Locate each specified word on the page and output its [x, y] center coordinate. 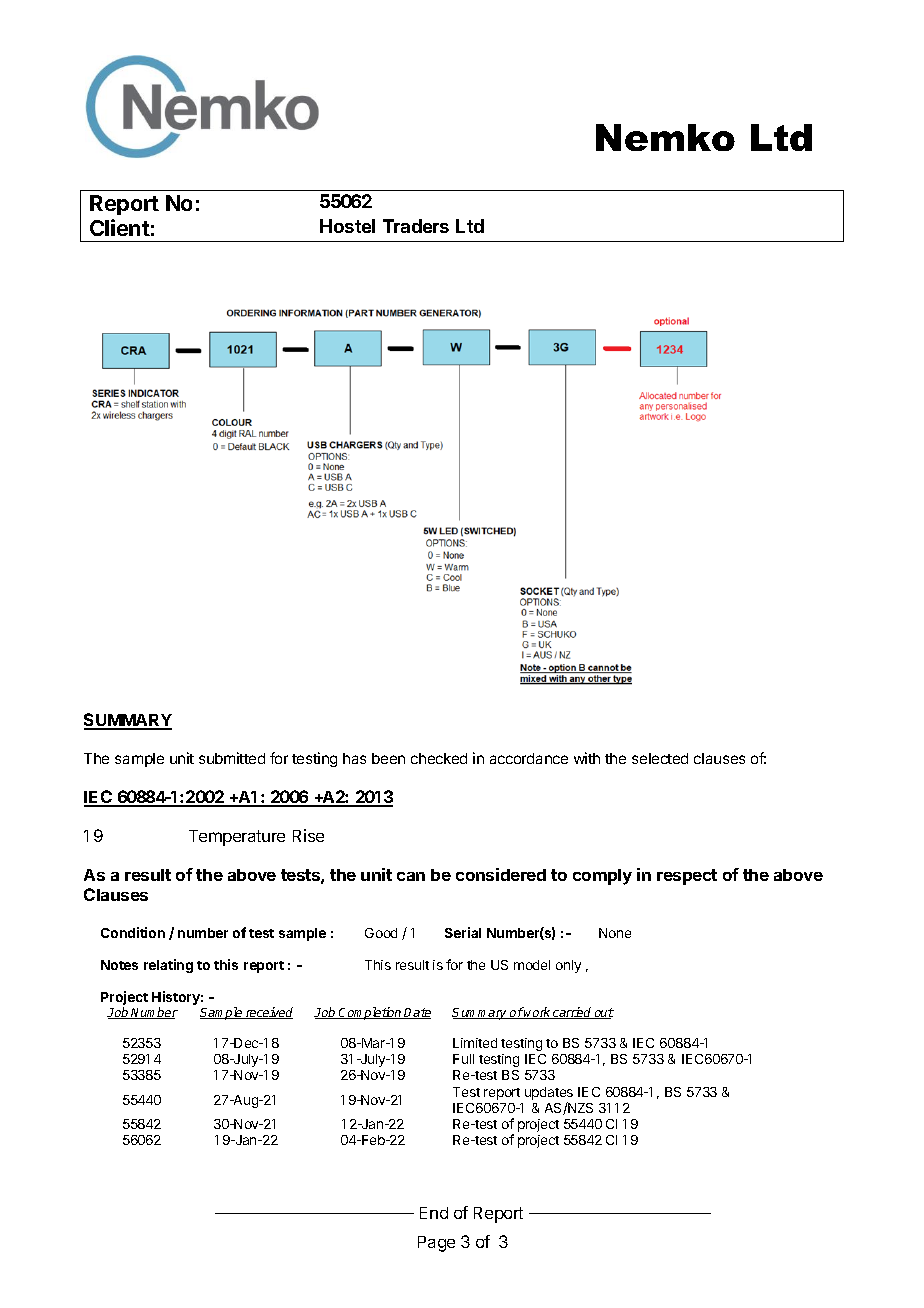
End [434, 1213]
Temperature [237, 838]
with [587, 758]
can [411, 876]
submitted [232, 758]
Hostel [347, 226]
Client [120, 227]
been [388, 758]
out [603, 1013]
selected [660, 758]
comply [602, 877]
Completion [370, 1013]
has [354, 758]
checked [439, 758]
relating [168, 966]
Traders [416, 226]
